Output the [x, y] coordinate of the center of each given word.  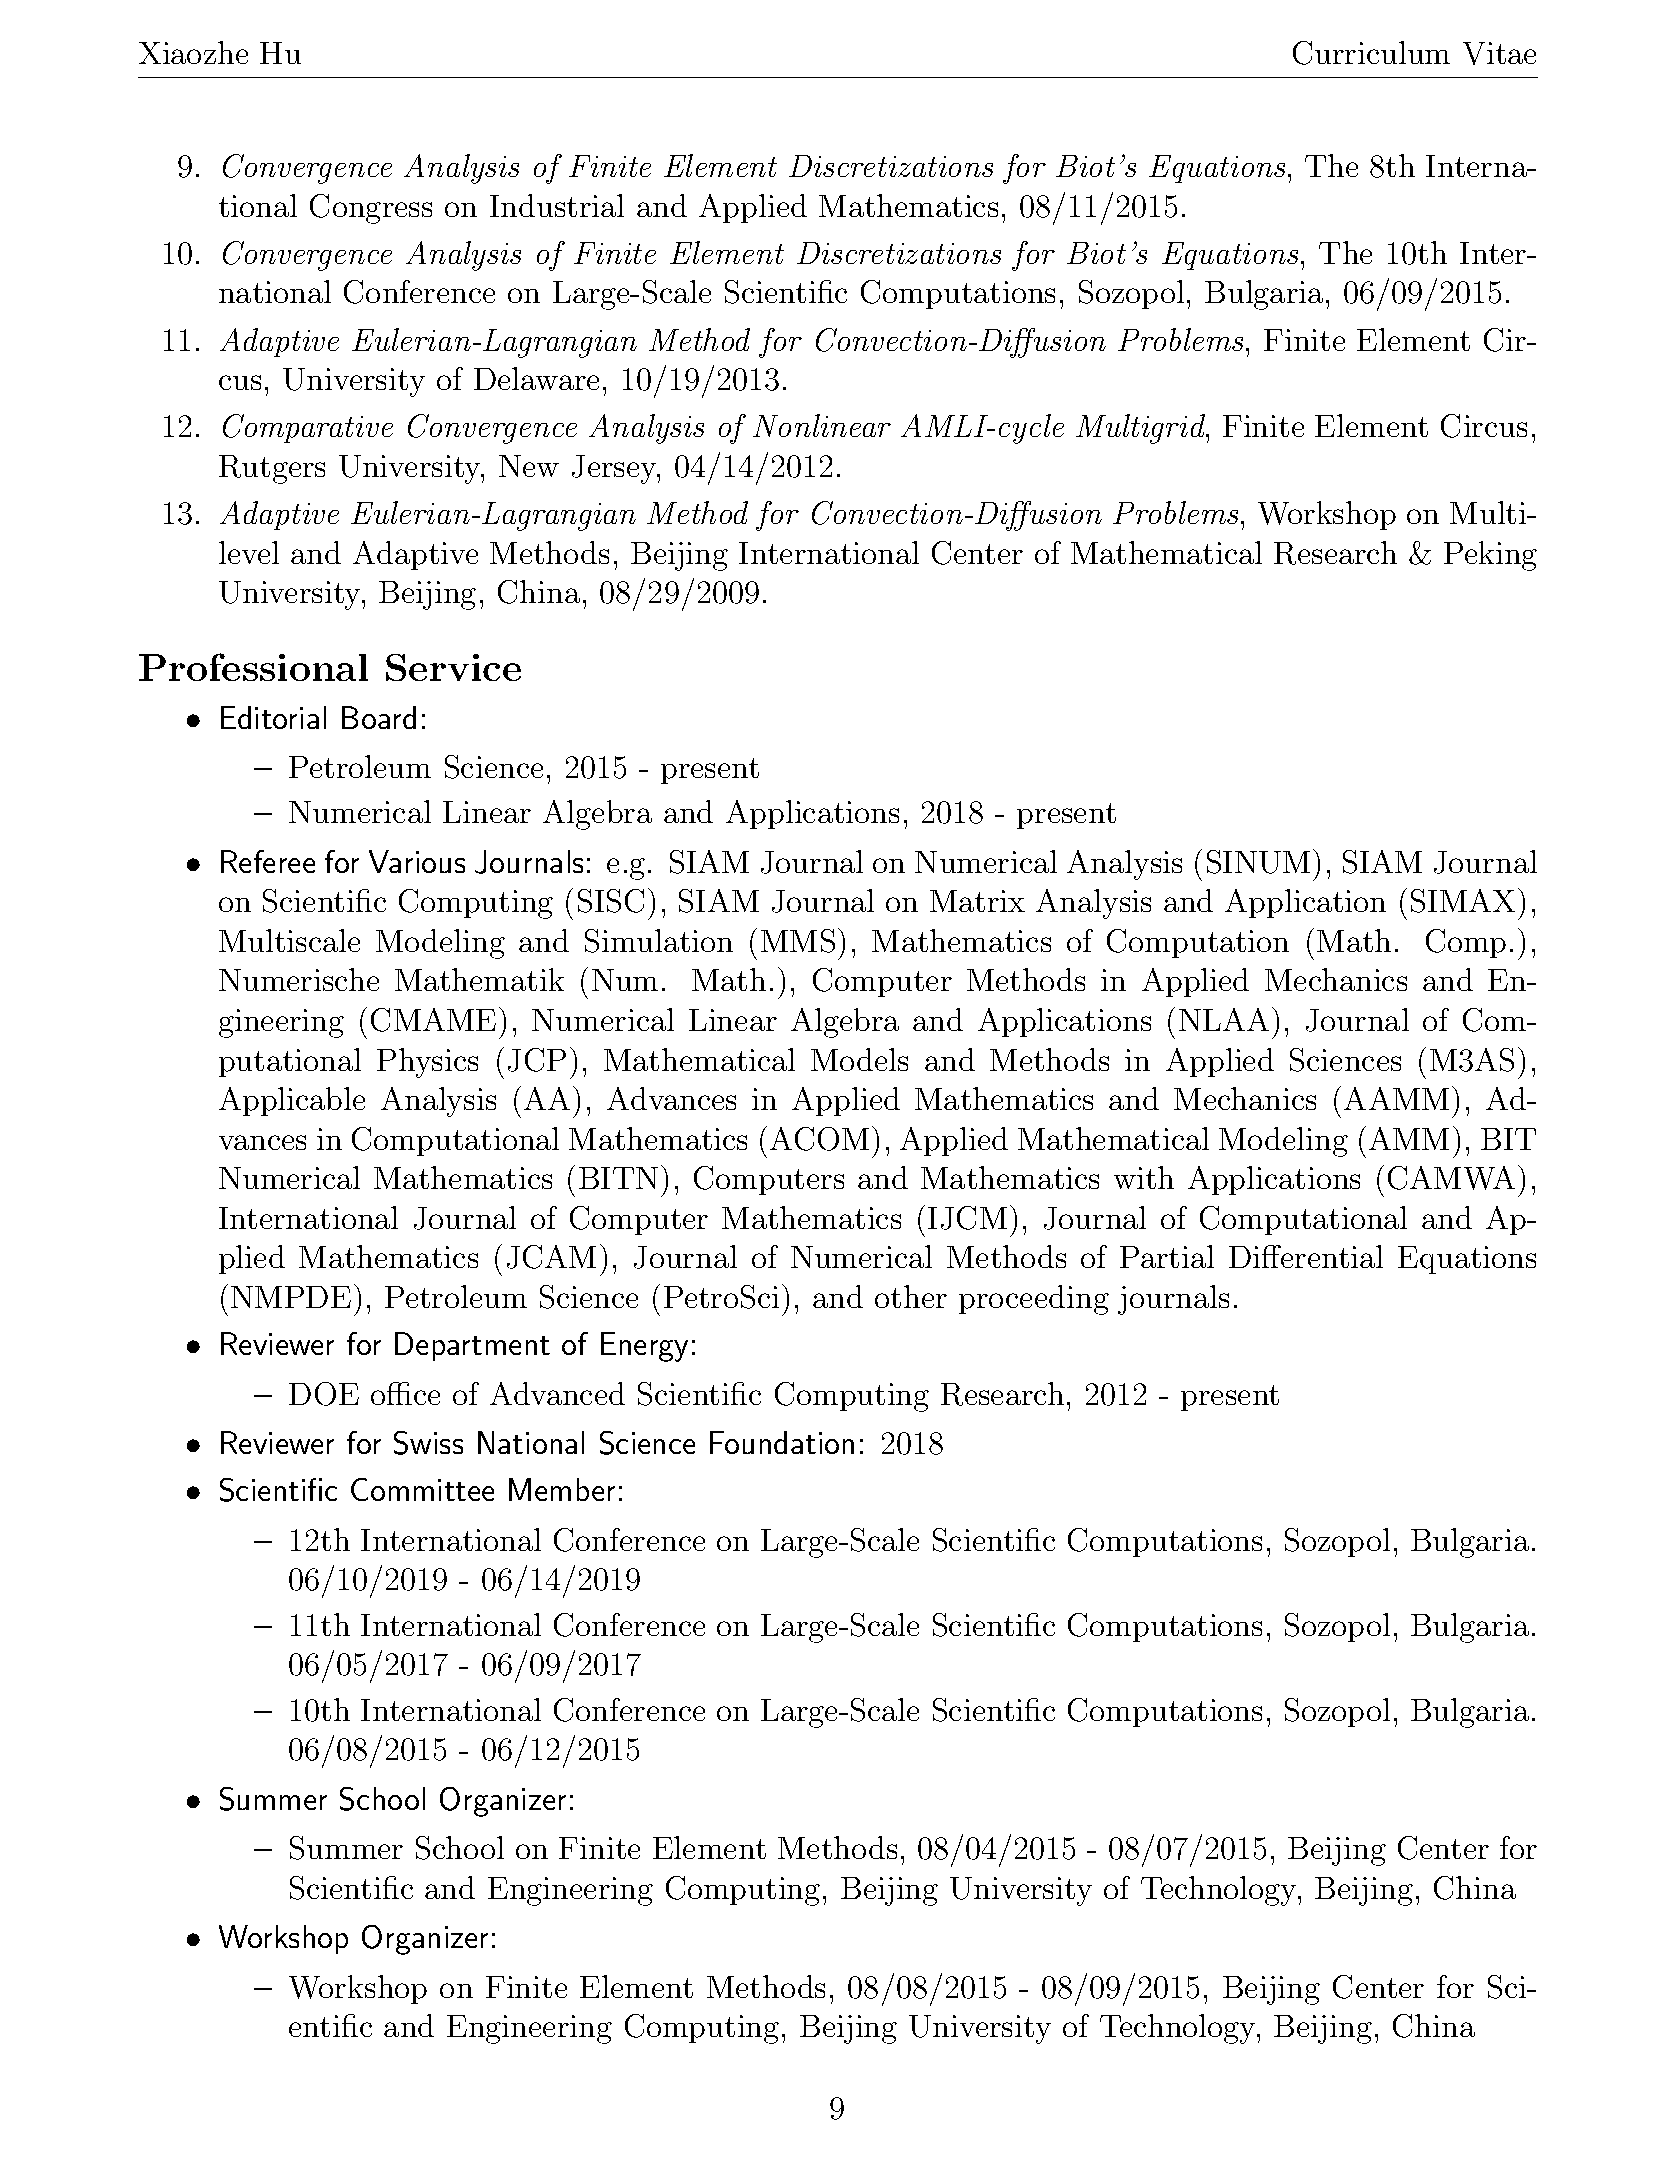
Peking [1490, 556]
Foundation [782, 1442]
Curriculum [1371, 53]
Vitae [1499, 53]
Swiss [428, 1443]
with [1144, 1177]
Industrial [557, 205]
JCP [537, 1060]
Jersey [615, 469]
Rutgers [272, 469]
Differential [1306, 1256]
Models [859, 1059]
